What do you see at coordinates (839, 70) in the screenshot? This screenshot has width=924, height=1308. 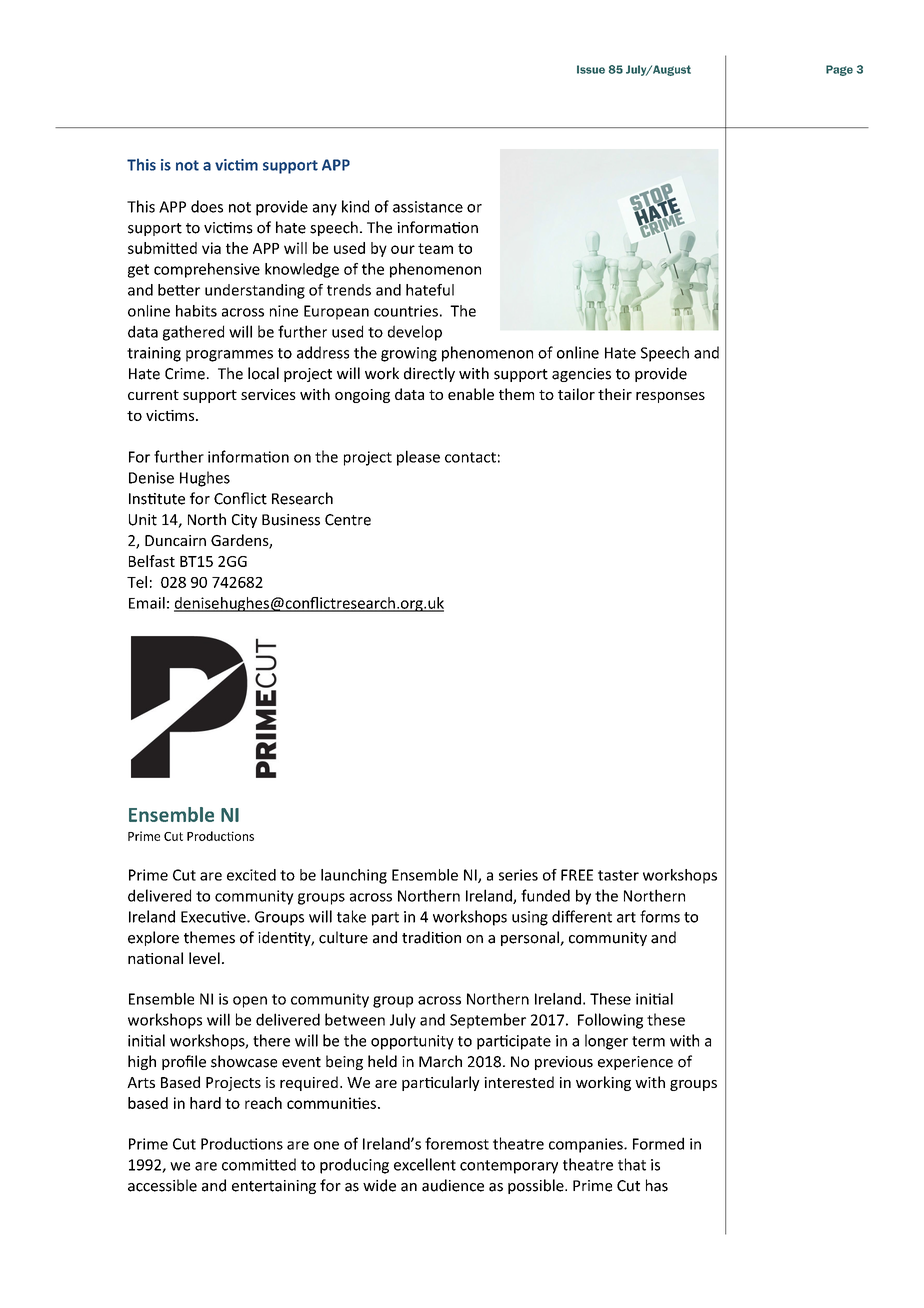 I see `Page` at bounding box center [839, 70].
